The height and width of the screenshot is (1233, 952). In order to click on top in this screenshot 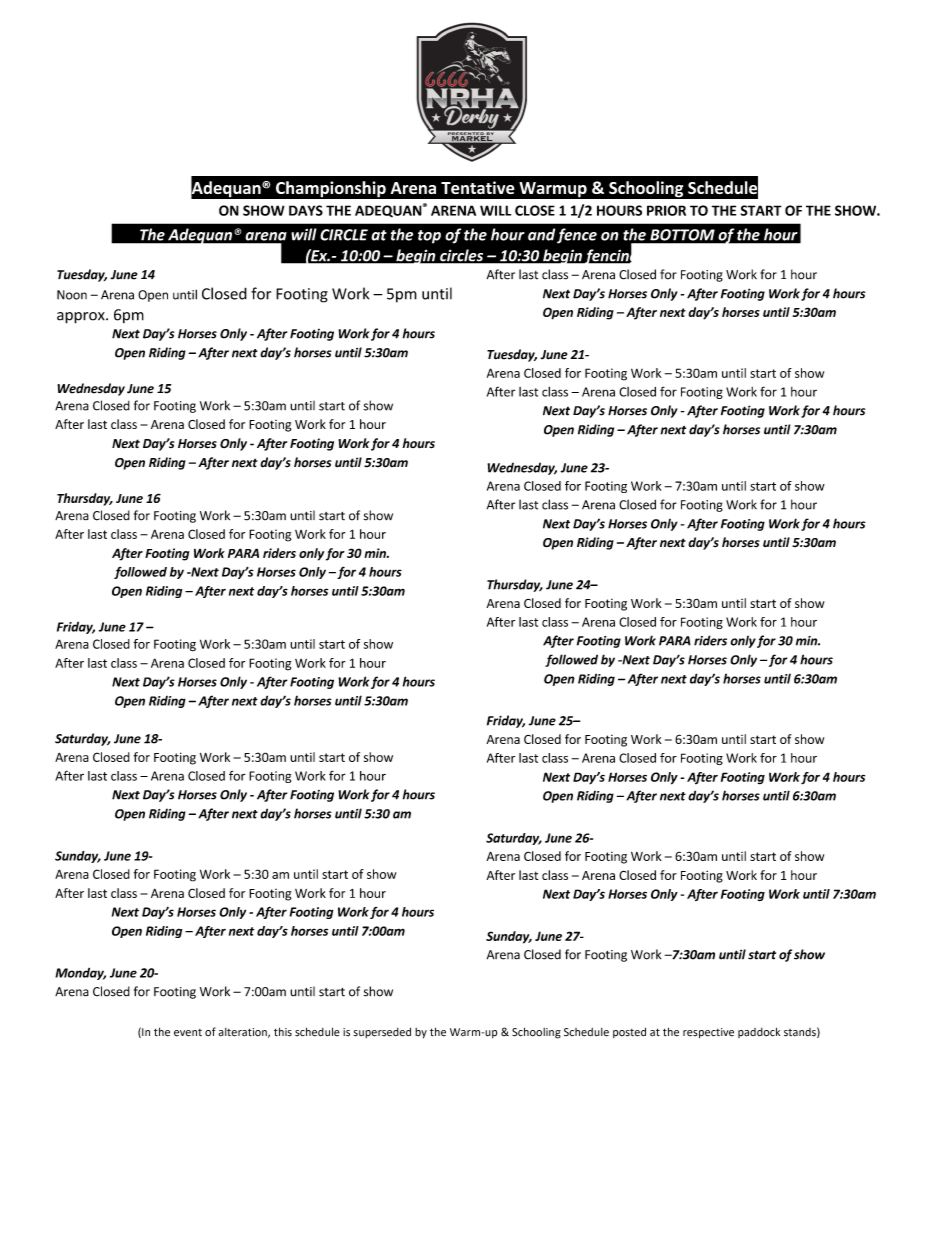, I will do `click(429, 237)`.
